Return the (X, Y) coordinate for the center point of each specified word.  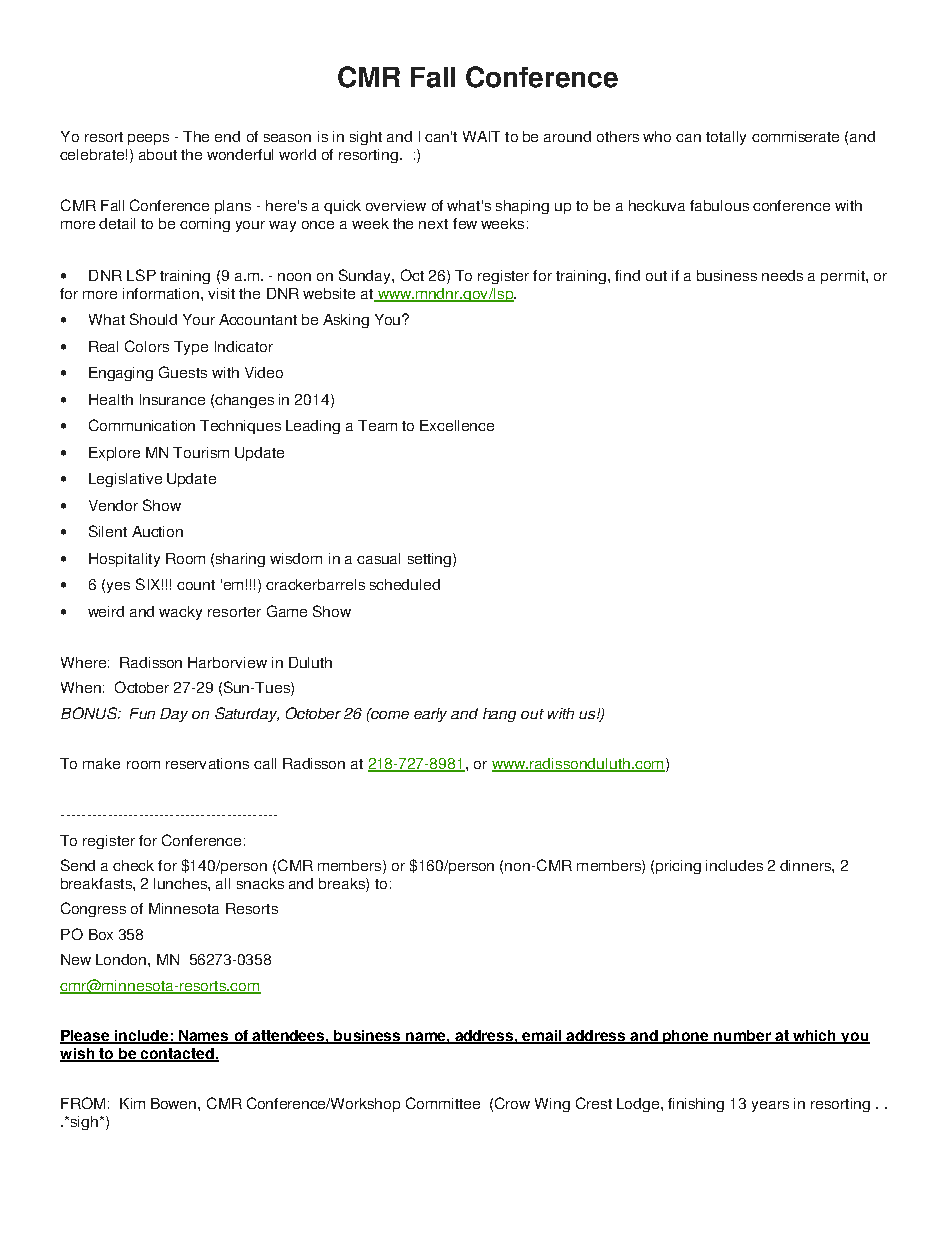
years (770, 1106)
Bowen (175, 1103)
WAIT (481, 136)
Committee (443, 1103)
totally (726, 138)
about (158, 154)
